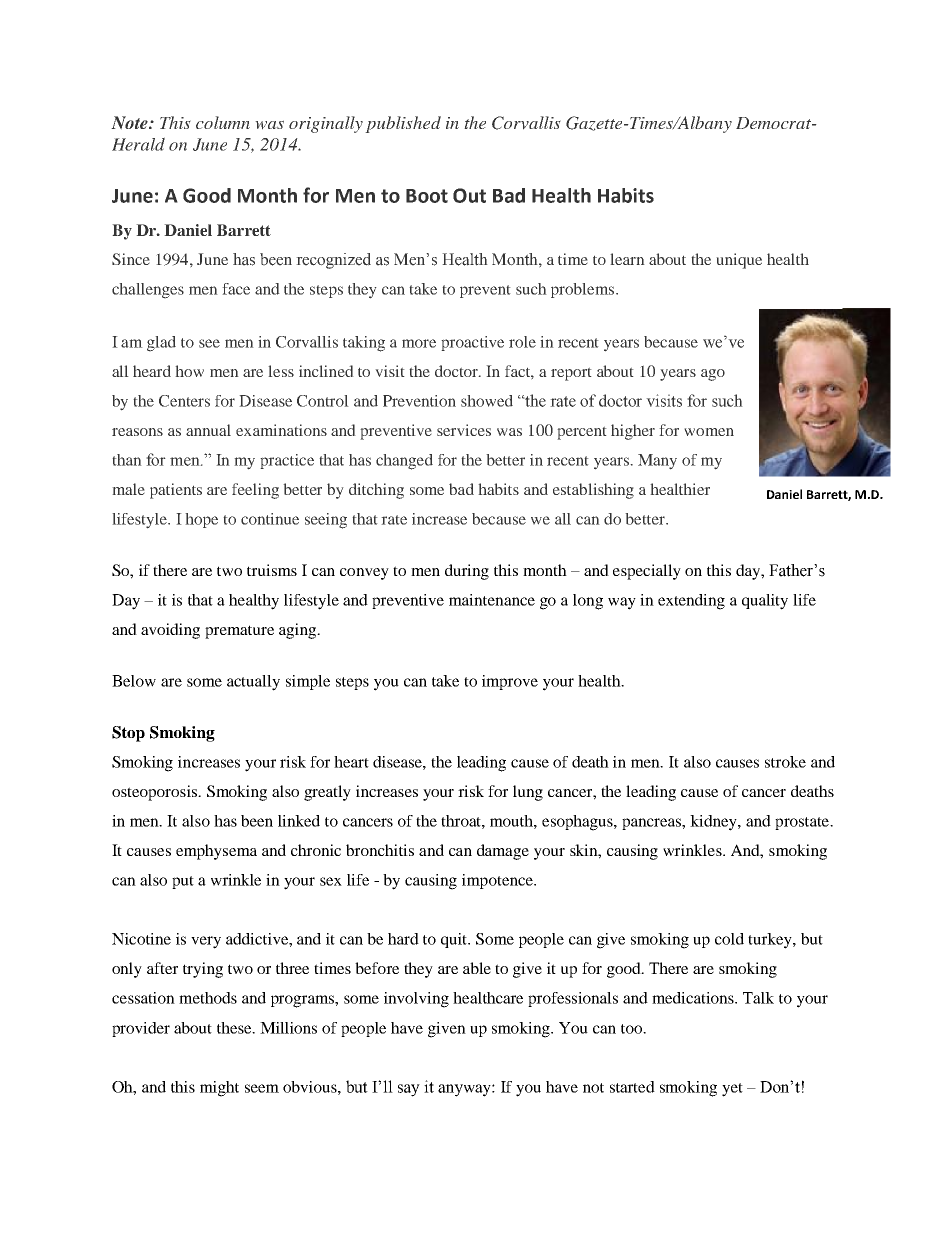 This image has width=952, height=1233. I want to click on say, so click(409, 1090).
